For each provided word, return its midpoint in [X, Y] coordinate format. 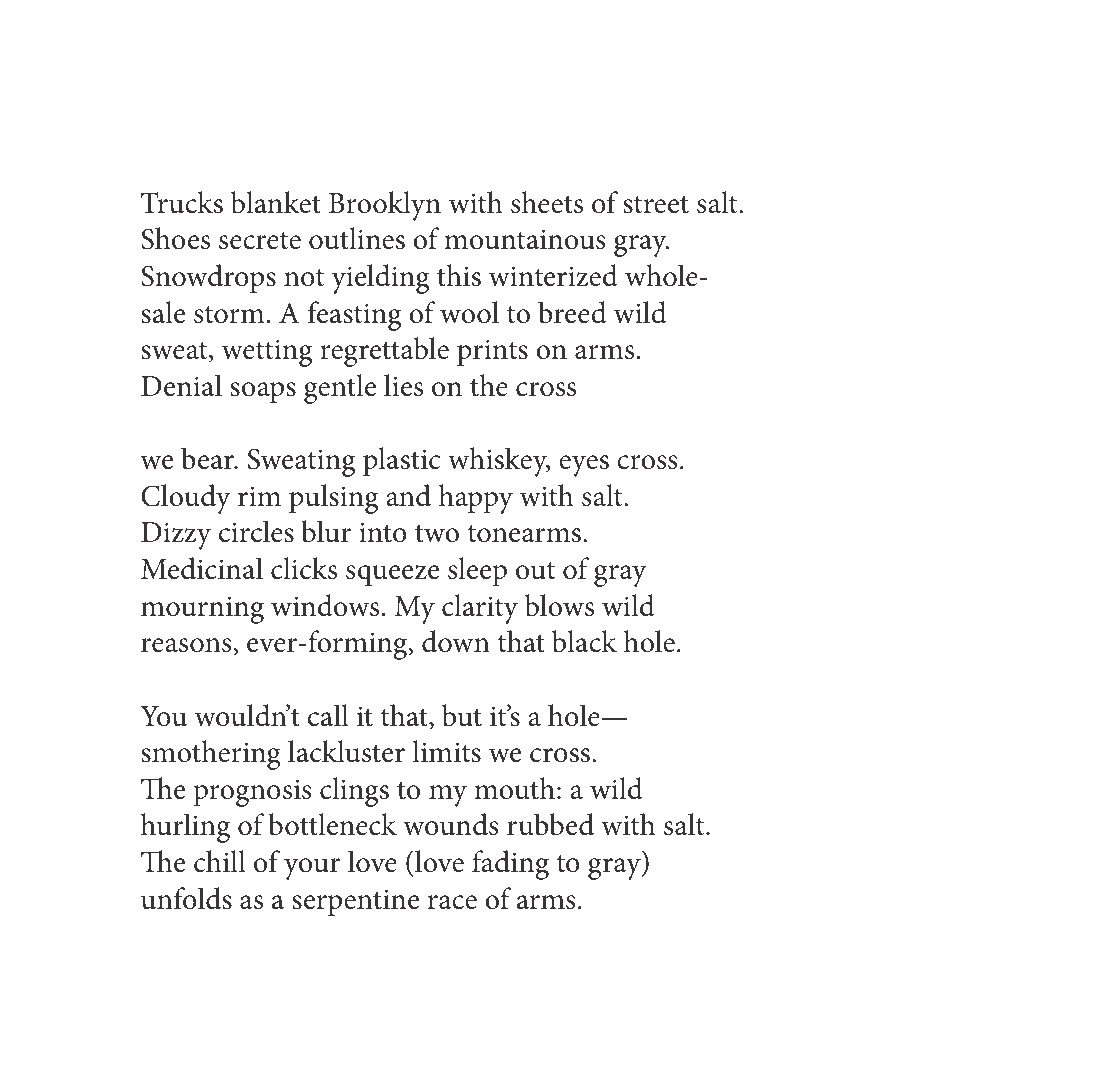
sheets [547, 202]
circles [256, 531]
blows [559, 605]
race [452, 902]
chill [220, 861]
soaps [263, 393]
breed [572, 312]
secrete [260, 240]
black [584, 641]
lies [403, 385]
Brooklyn [385, 206]
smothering [211, 755]
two [437, 533]
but [462, 715]
